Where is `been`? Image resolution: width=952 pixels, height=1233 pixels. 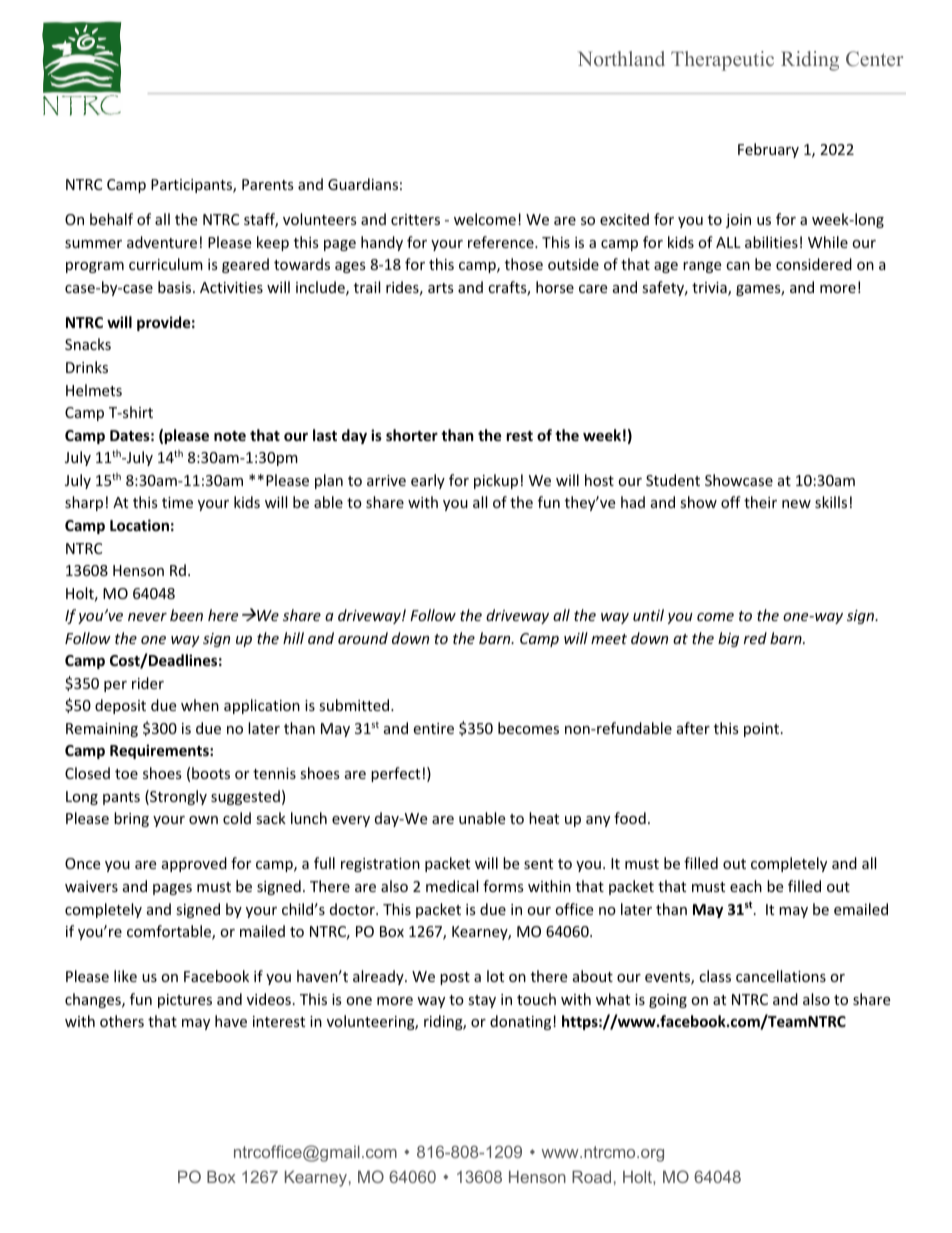
been is located at coordinates (186, 615).
